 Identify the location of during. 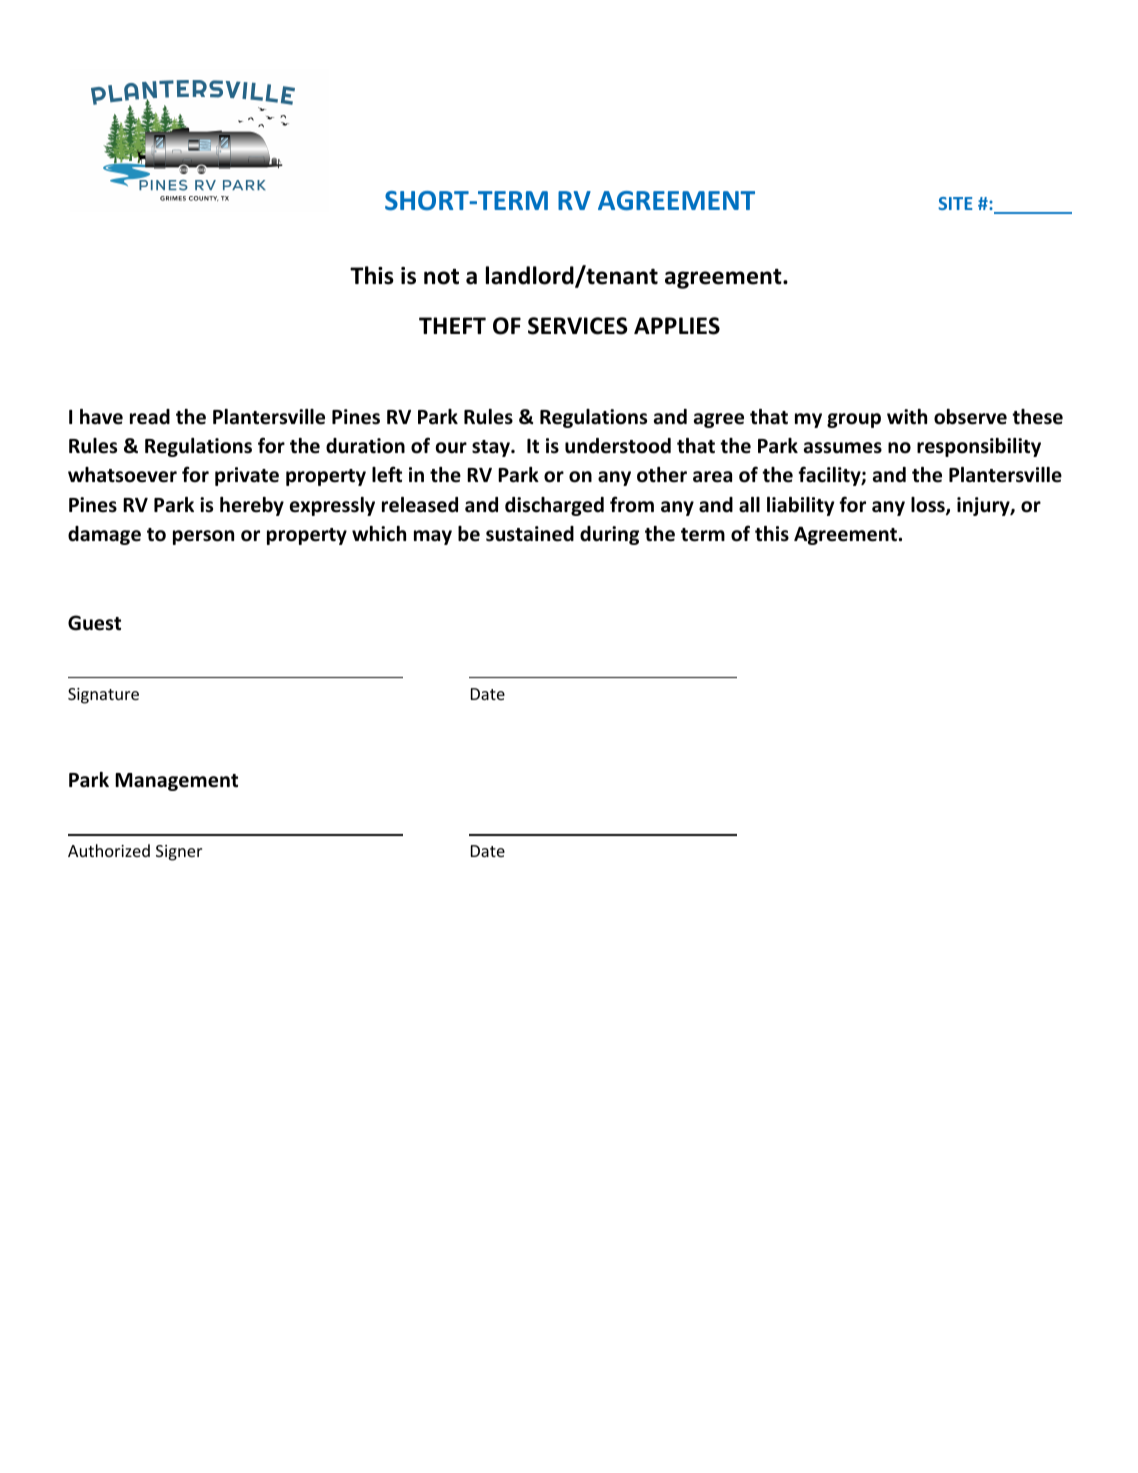
(609, 535).
